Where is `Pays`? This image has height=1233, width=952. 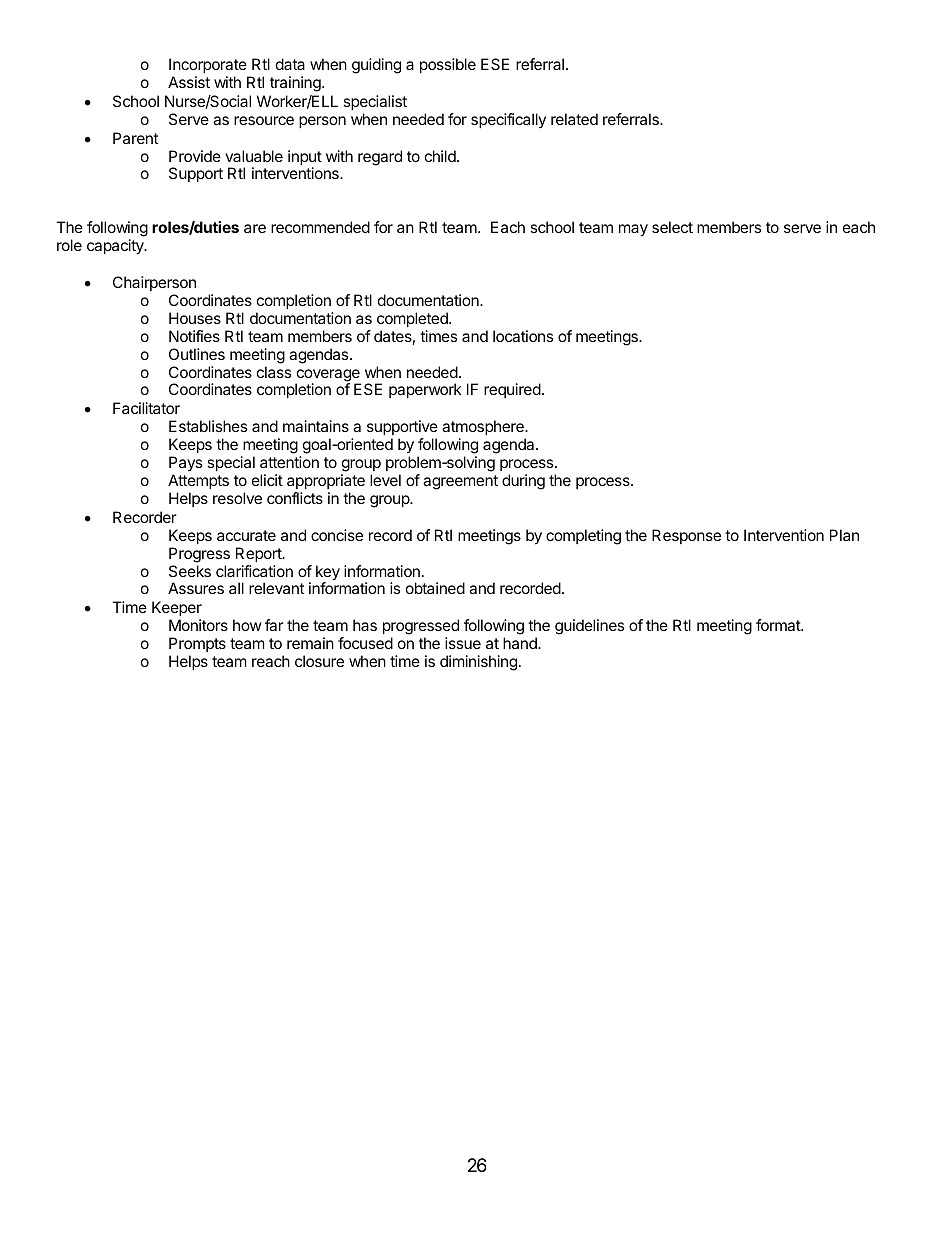
Pays is located at coordinates (185, 463).
